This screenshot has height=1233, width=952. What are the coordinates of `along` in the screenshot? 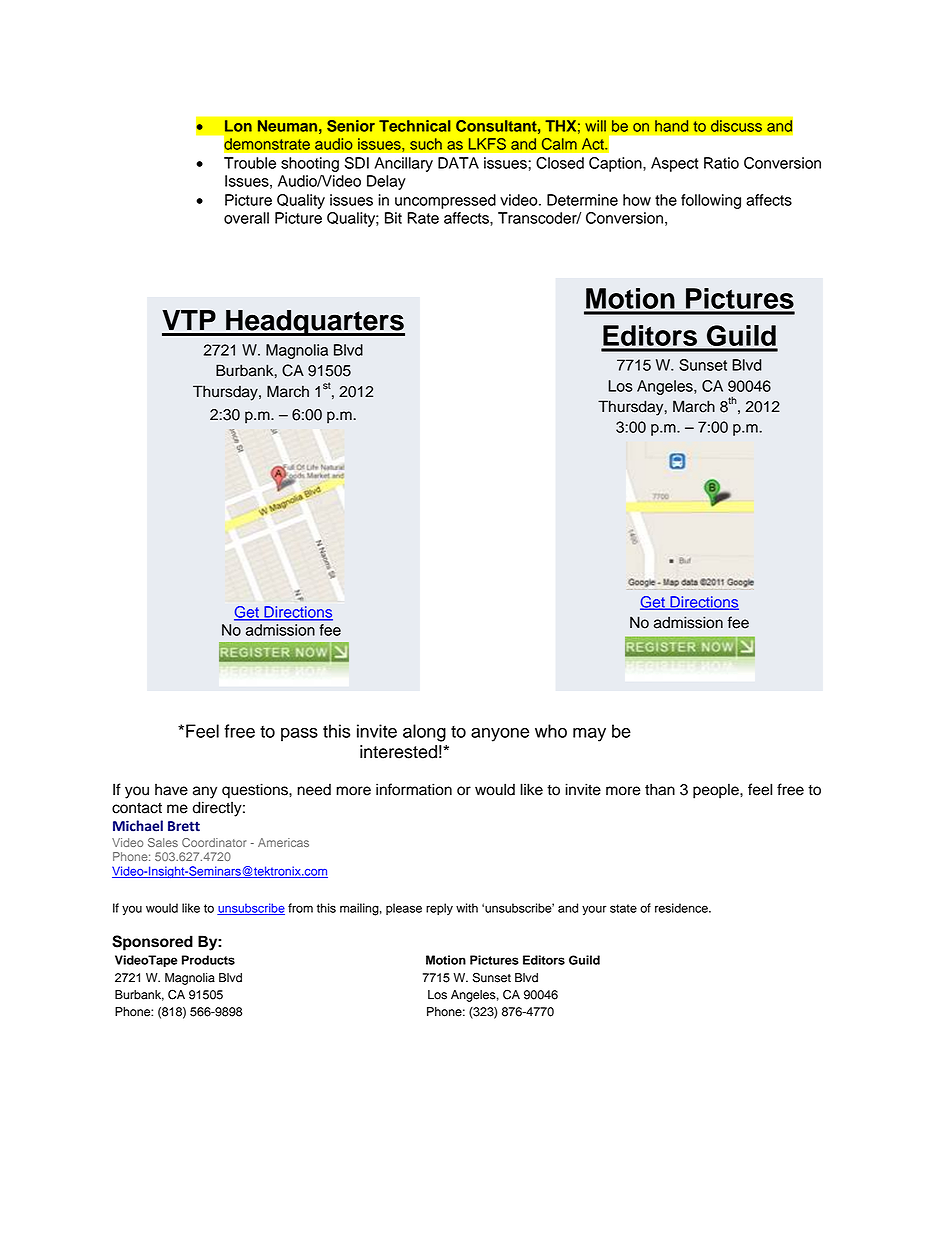 It's located at (424, 733).
